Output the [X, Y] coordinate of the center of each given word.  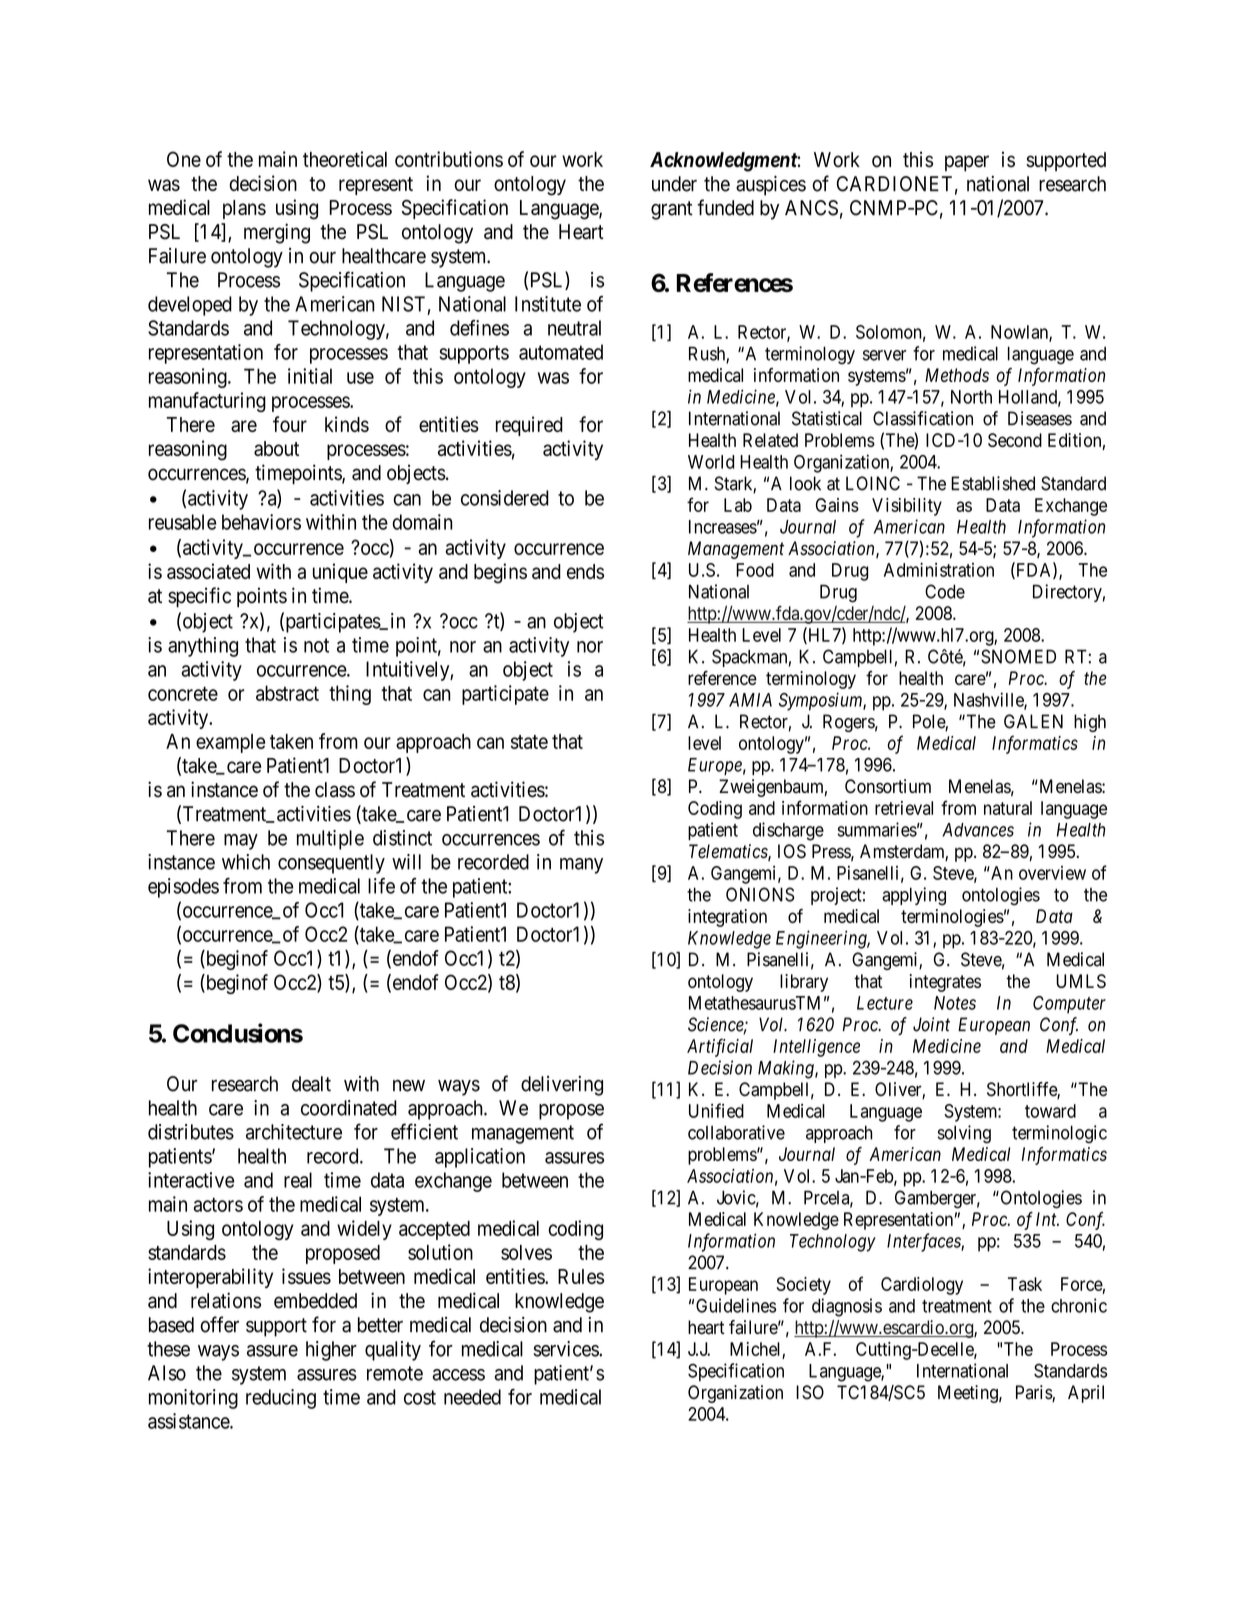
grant [672, 210]
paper [967, 163]
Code [945, 591]
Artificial [720, 1047]
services [567, 1349]
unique [340, 573]
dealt [311, 1084]
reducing [281, 1399]
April [1086, 1394]
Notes [955, 1003]
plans [244, 209]
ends [585, 571]
